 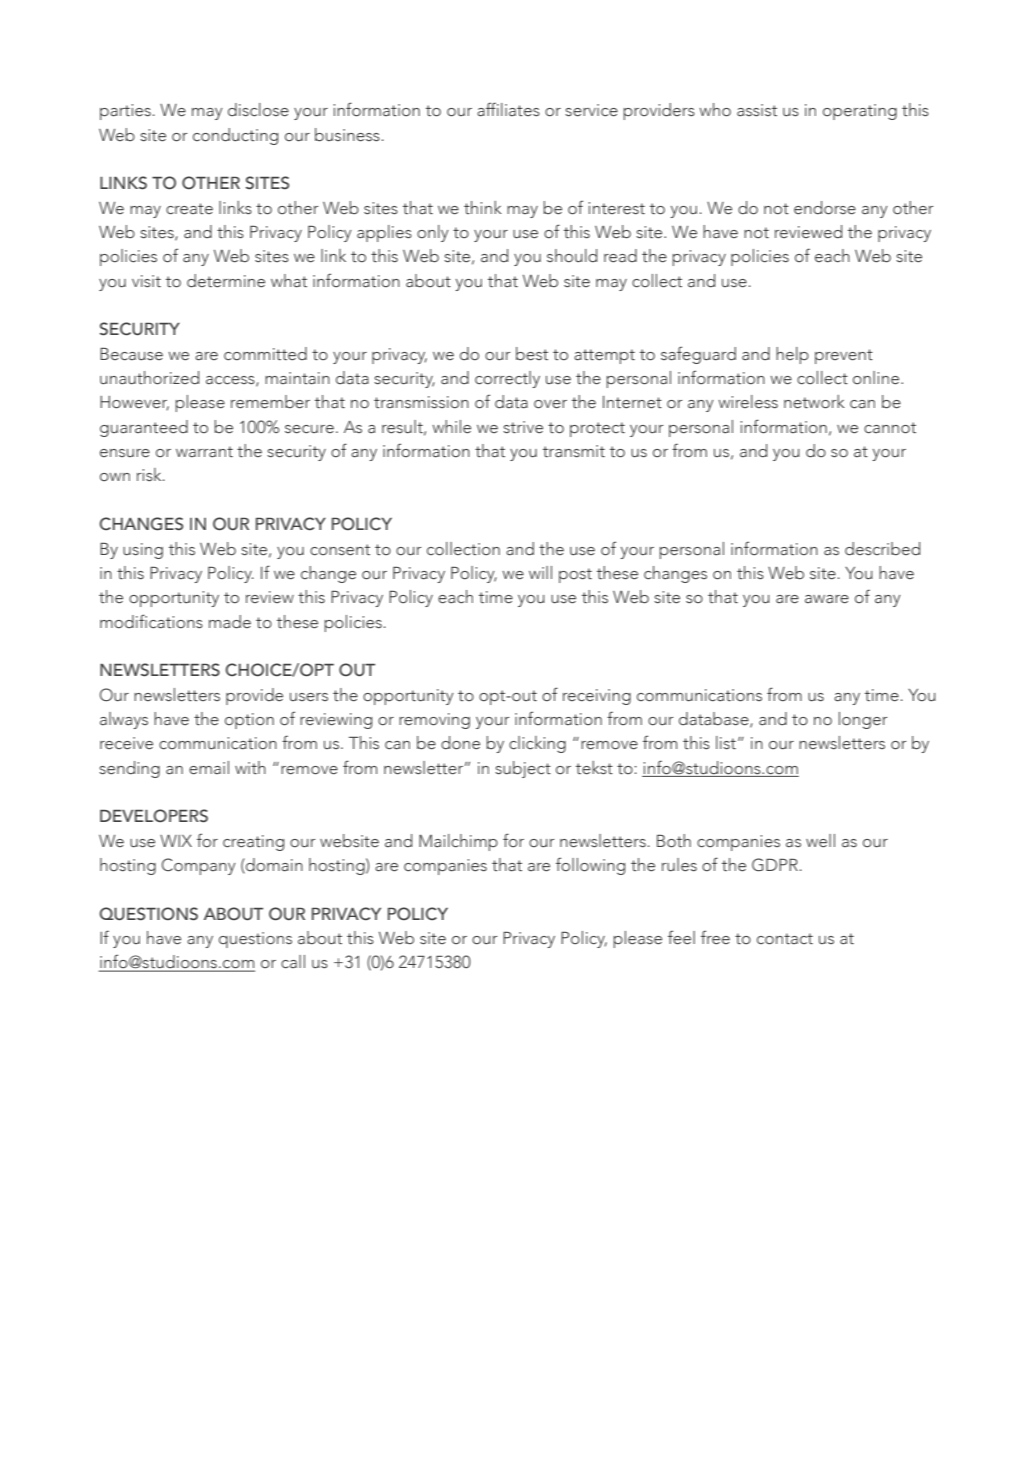 What do you see at coordinates (143, 551) in the document?
I see `using` at bounding box center [143, 551].
